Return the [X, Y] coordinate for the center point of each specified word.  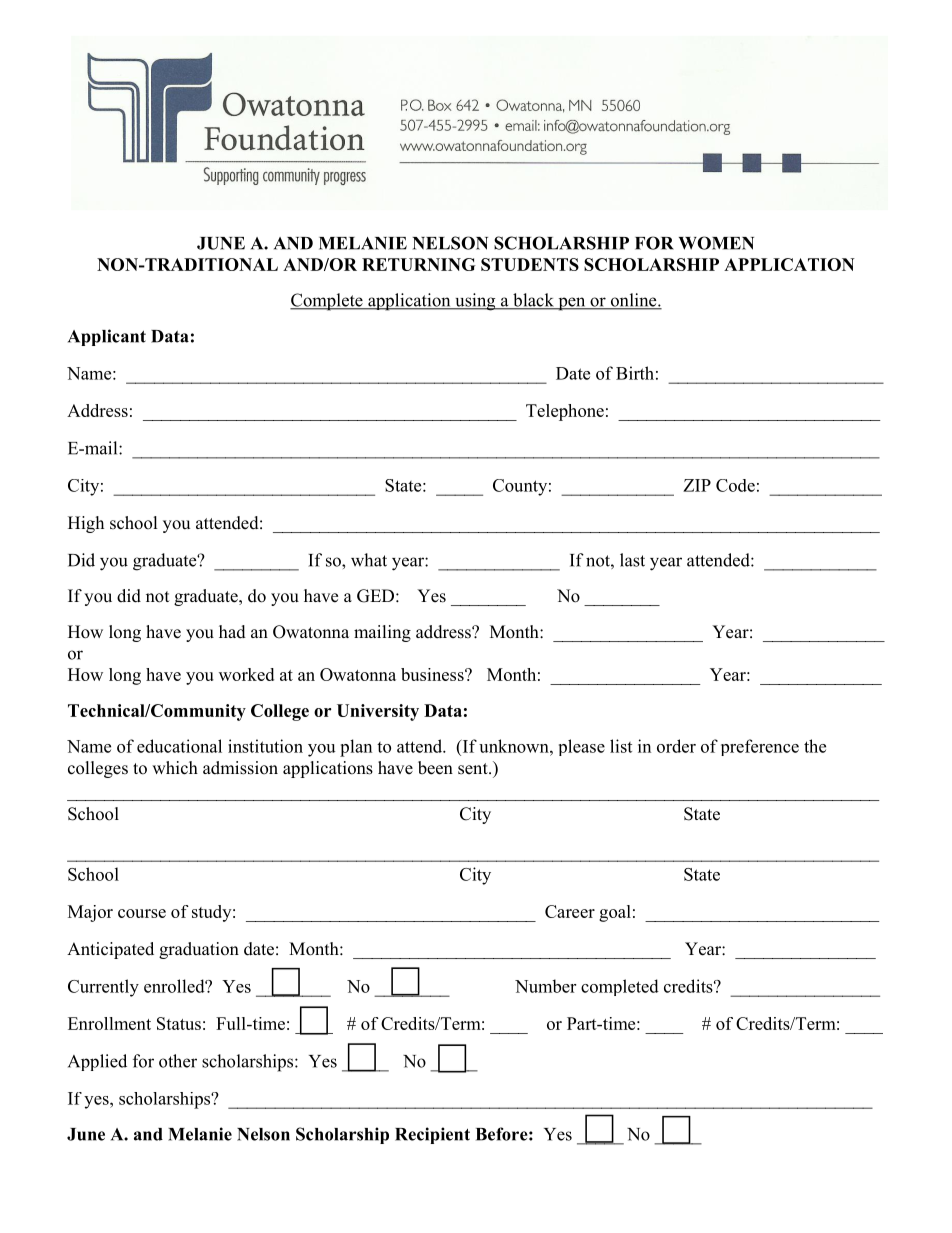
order [676, 746]
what [369, 560]
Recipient [432, 1135]
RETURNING [419, 264]
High [86, 524]
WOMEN [716, 243]
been [435, 768]
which [175, 768]
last [632, 560]
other [178, 1061]
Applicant [107, 337]
